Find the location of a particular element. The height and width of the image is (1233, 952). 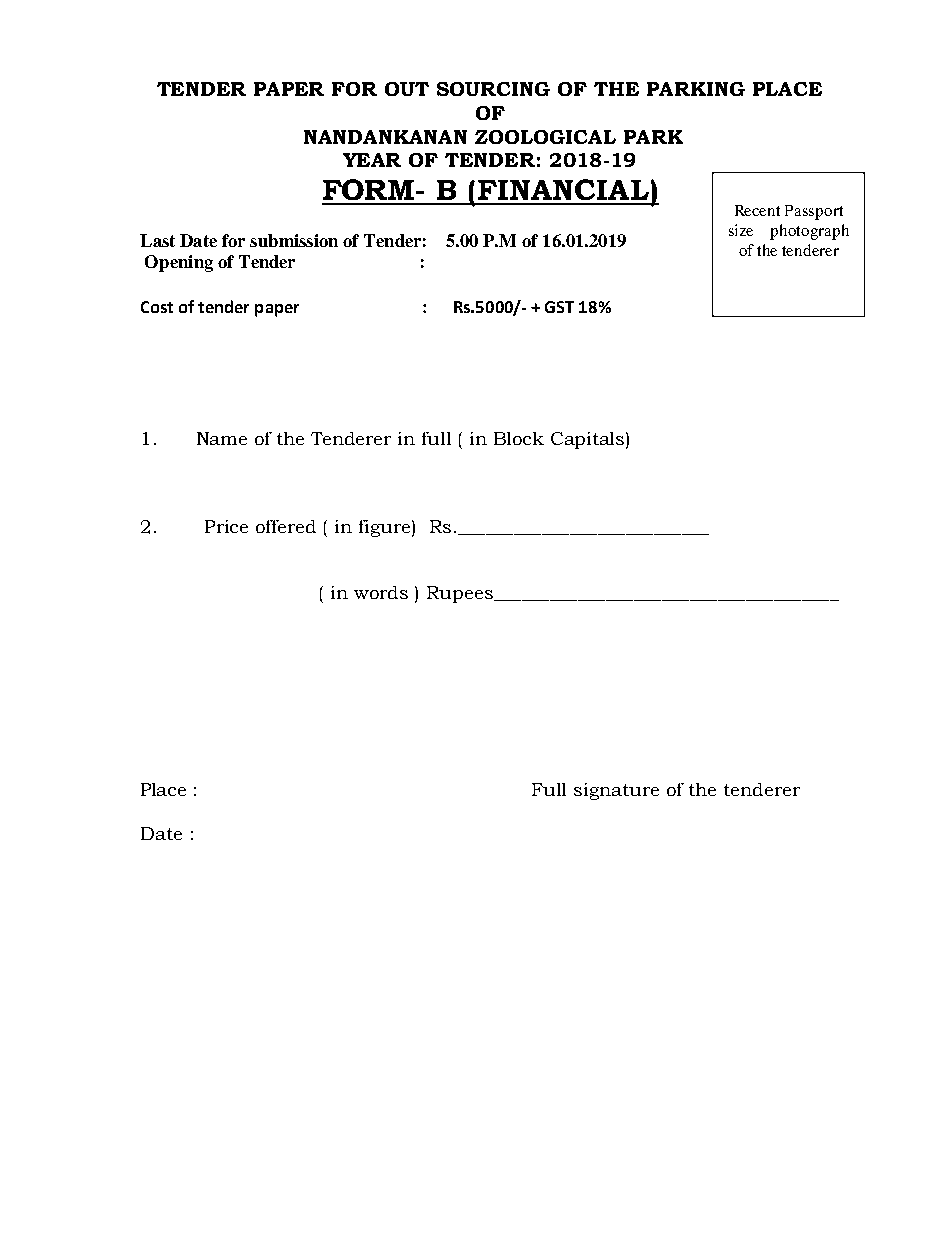

Name is located at coordinates (222, 438).
